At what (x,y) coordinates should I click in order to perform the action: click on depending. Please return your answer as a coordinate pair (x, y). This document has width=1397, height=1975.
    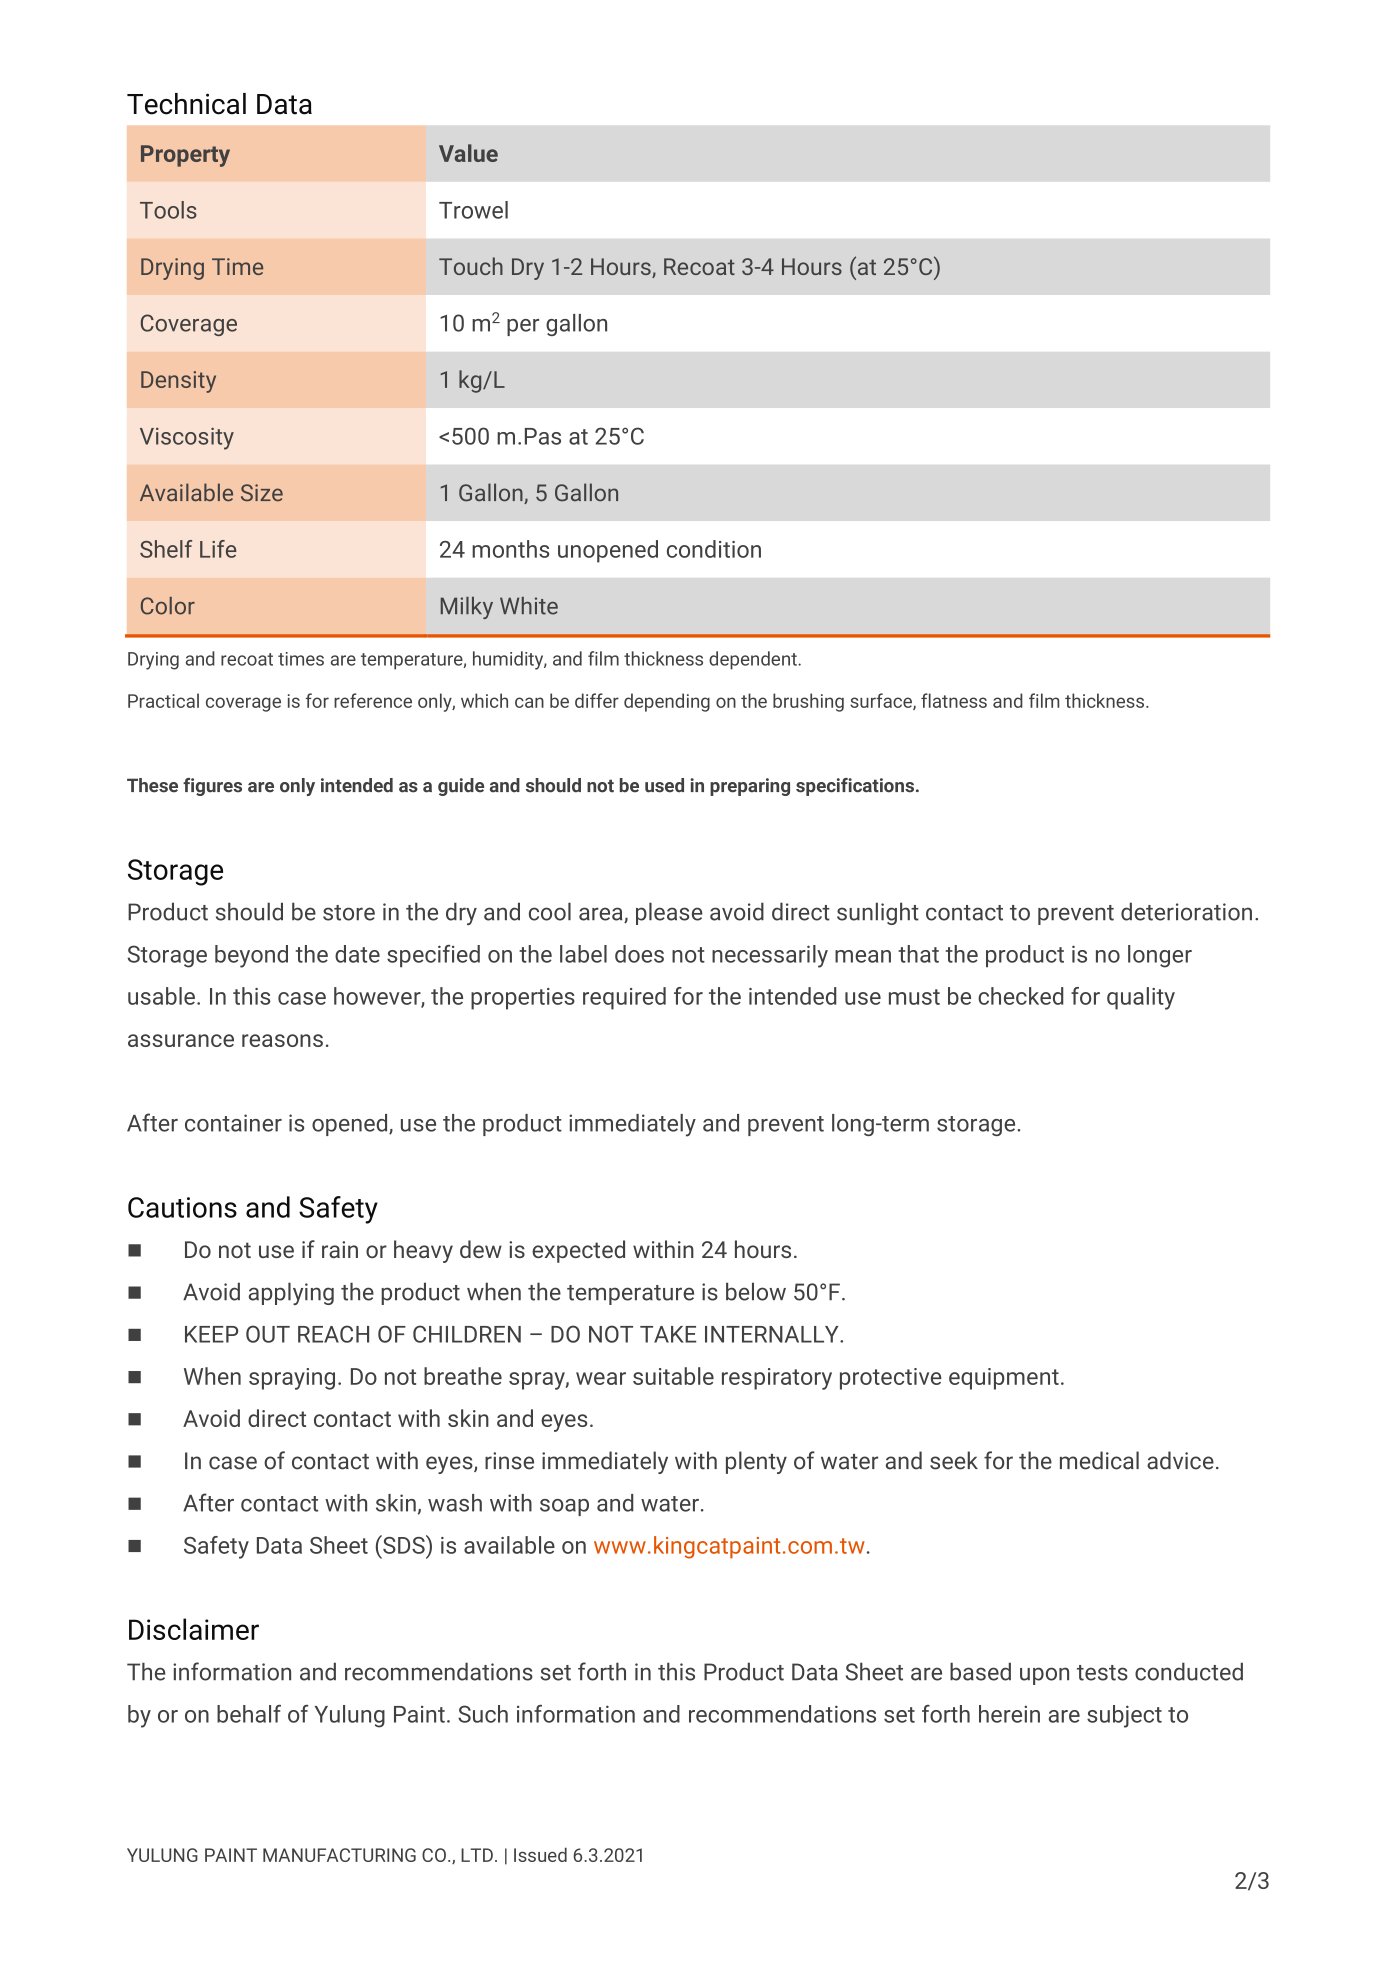
    Looking at the image, I should click on (667, 702).
